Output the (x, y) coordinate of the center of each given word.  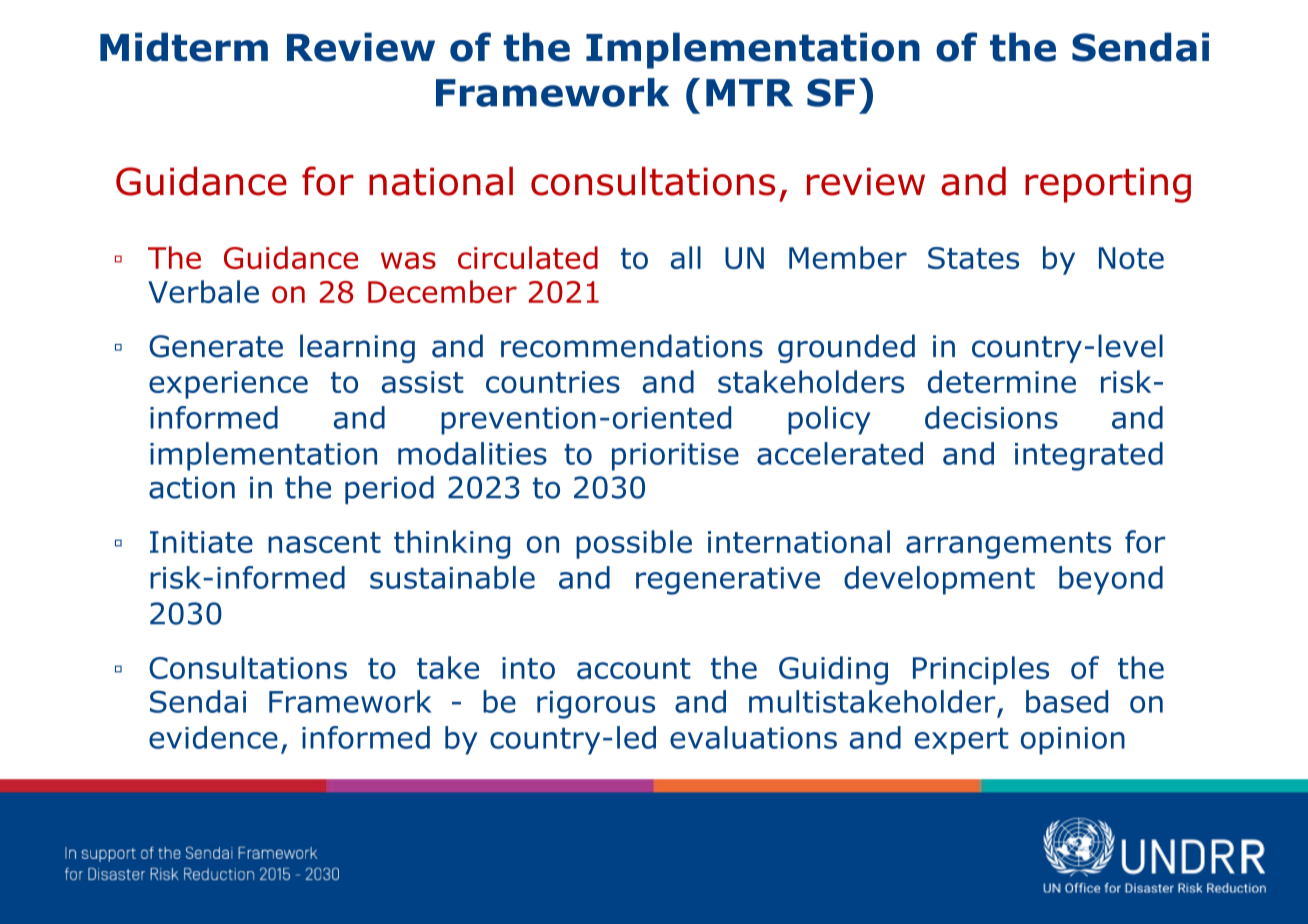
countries (553, 382)
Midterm (184, 47)
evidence (213, 737)
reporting (1108, 185)
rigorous (596, 705)
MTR (749, 92)
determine (1002, 381)
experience (228, 385)
